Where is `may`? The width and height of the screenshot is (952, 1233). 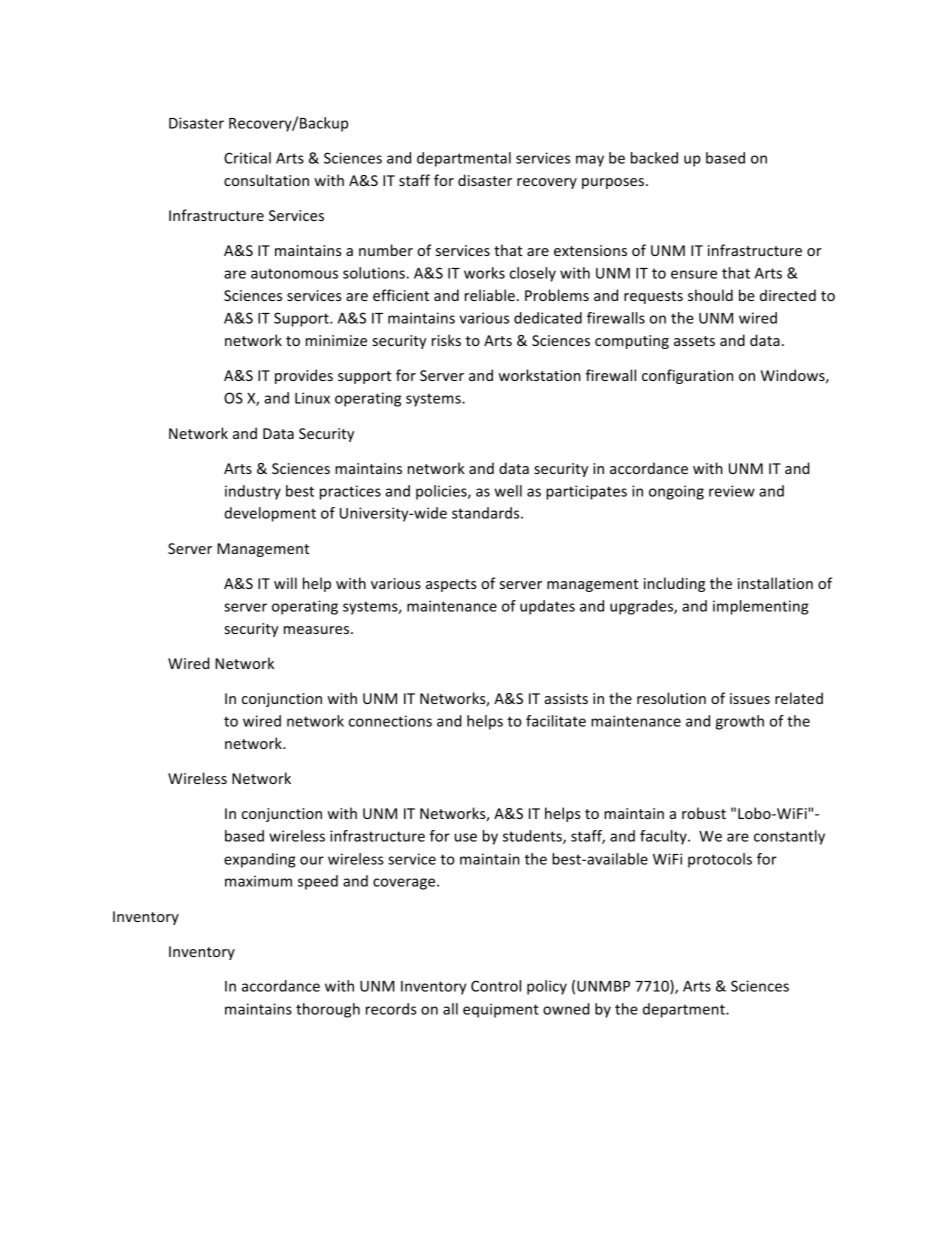
may is located at coordinates (590, 161).
